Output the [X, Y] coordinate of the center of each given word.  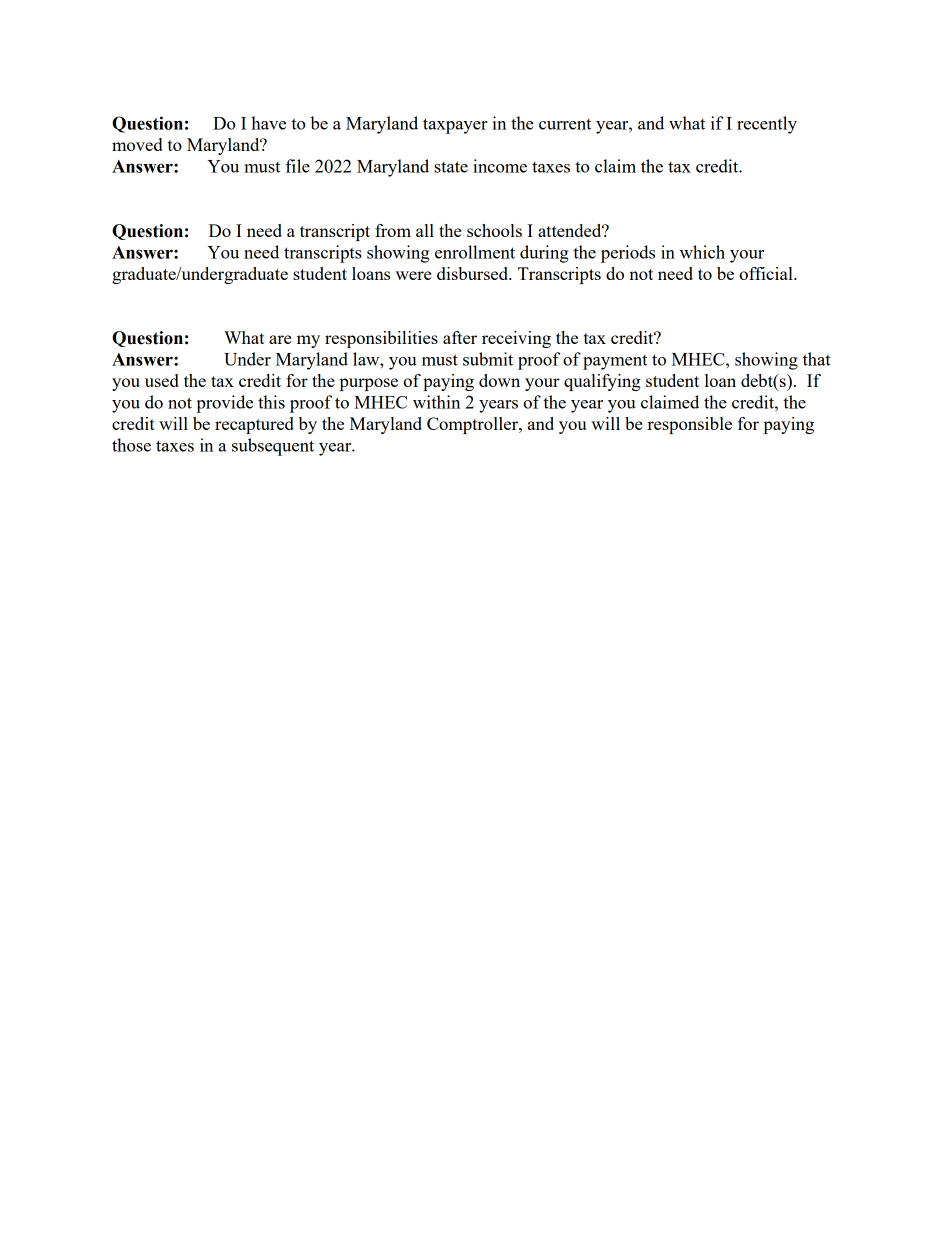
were [413, 275]
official [767, 273]
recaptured [254, 425]
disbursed [474, 273]
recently [767, 125]
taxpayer [455, 126]
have [268, 123]
